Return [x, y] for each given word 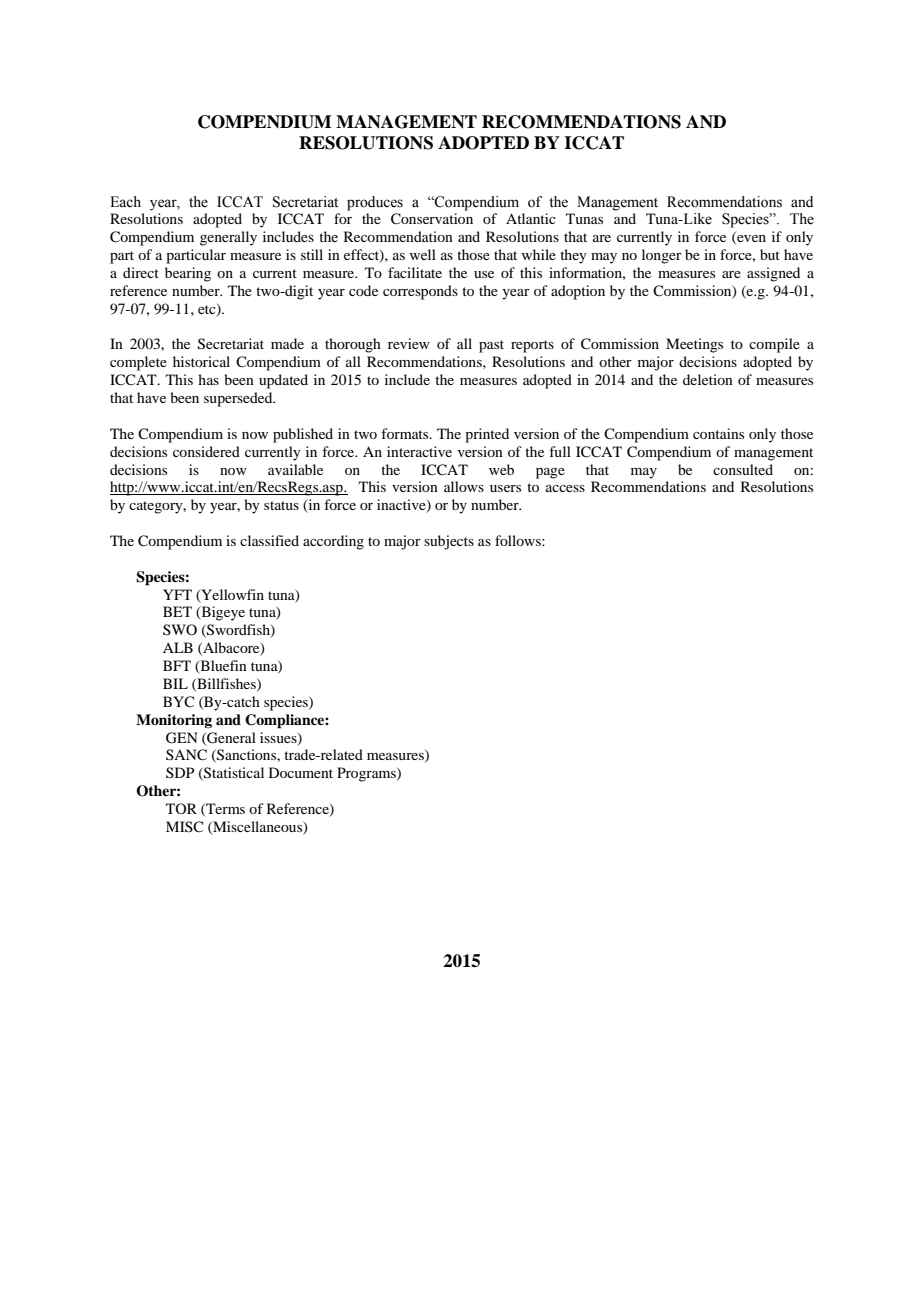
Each [125, 202]
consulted [743, 469]
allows [464, 486]
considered [206, 451]
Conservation [432, 219]
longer [662, 256]
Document [301, 772]
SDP [180, 772]
